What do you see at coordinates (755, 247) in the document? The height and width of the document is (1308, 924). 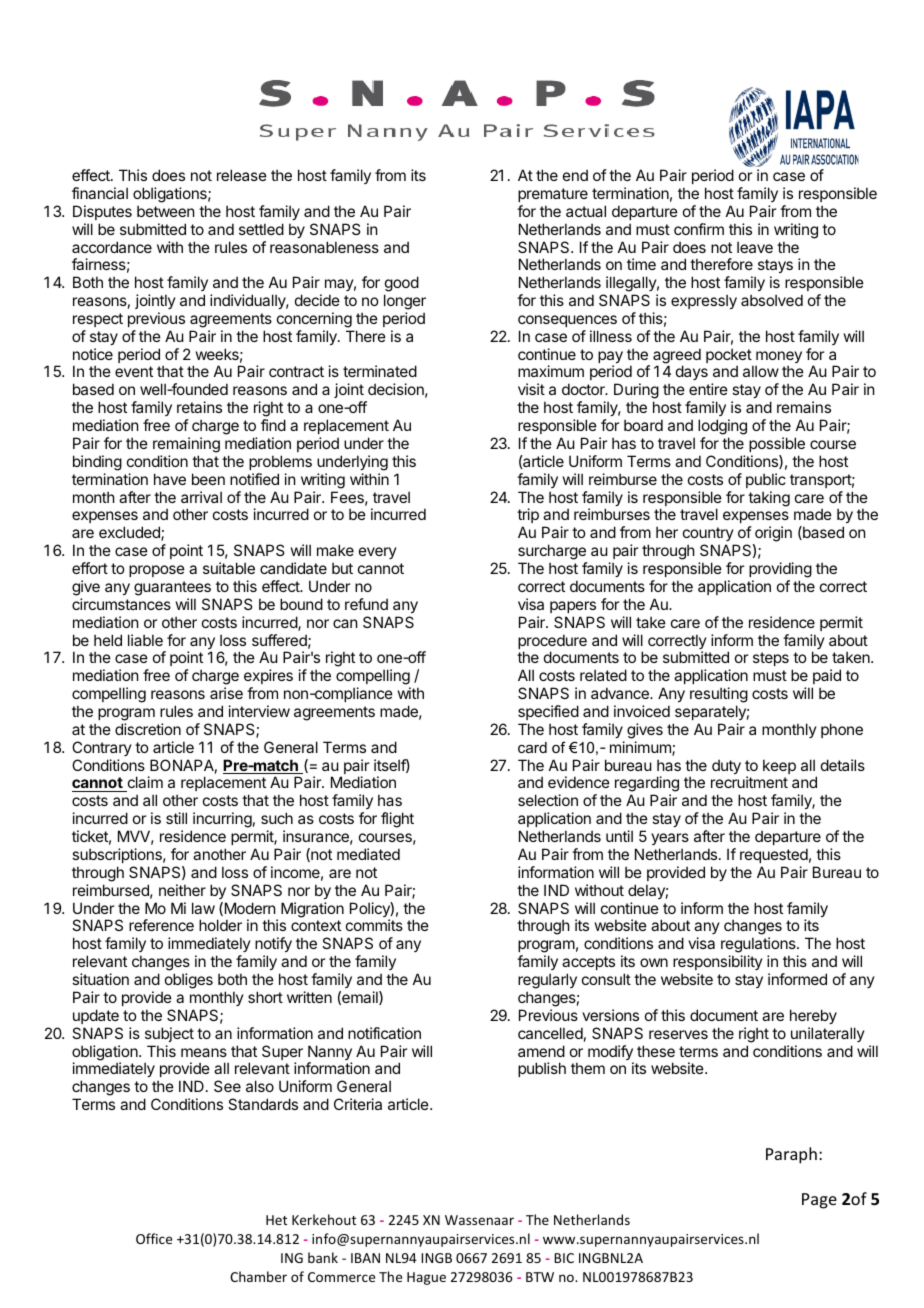 I see `leave` at bounding box center [755, 247].
